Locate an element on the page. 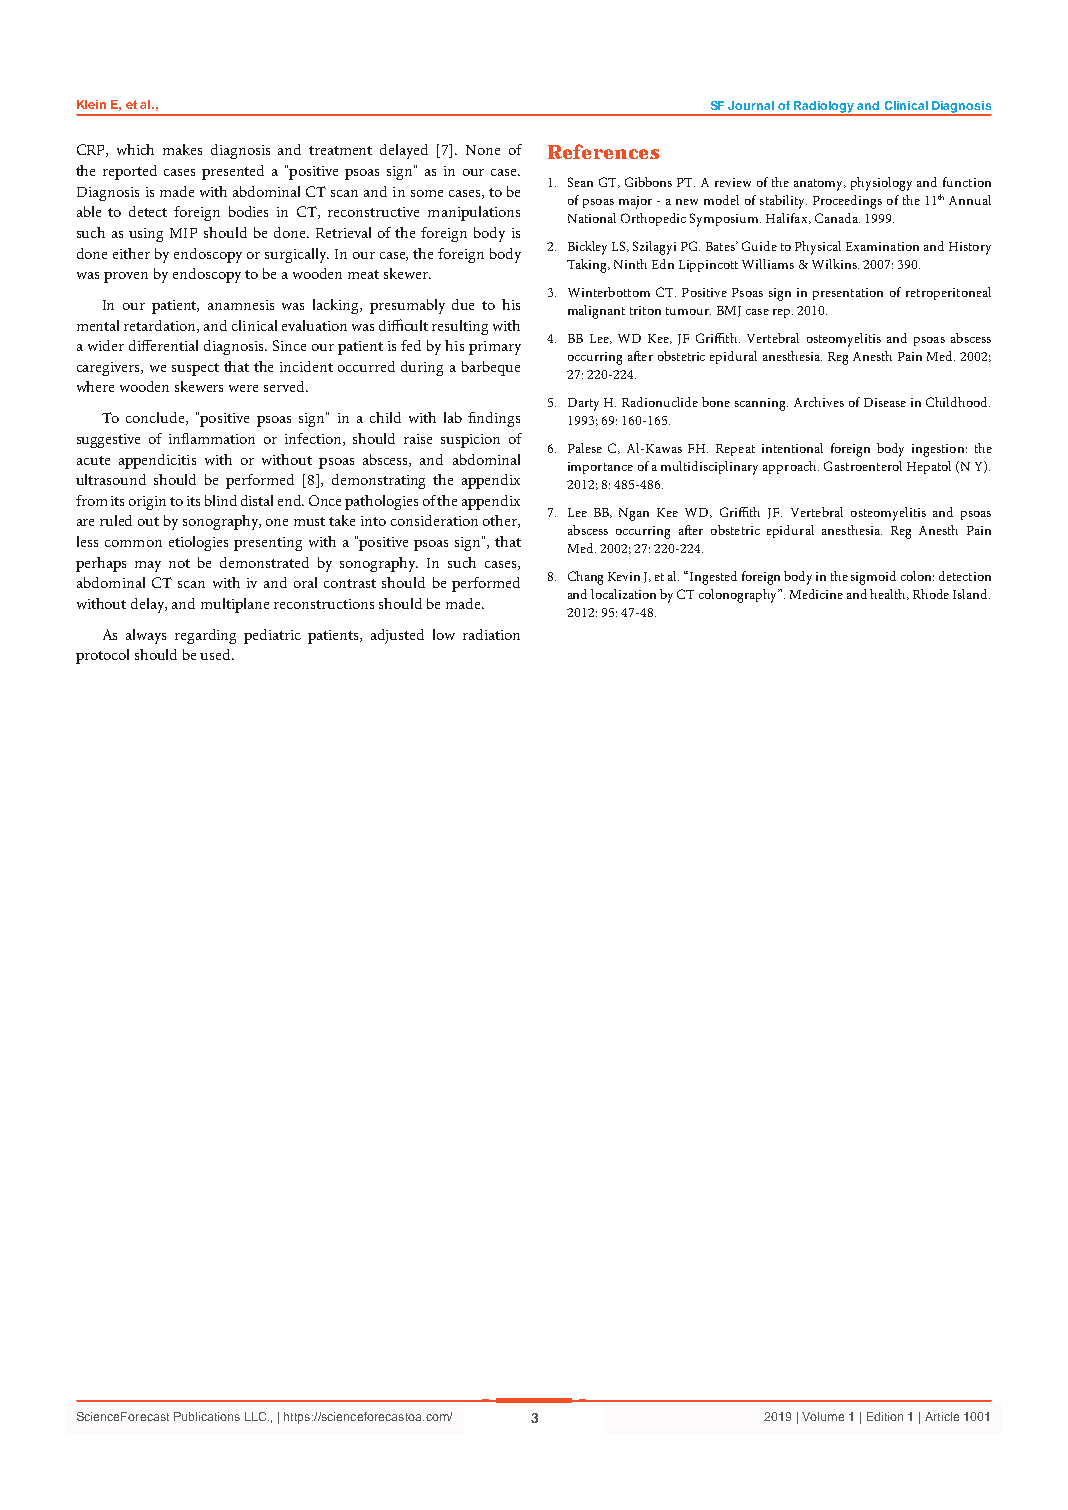  Article is located at coordinates (942, 1416).
